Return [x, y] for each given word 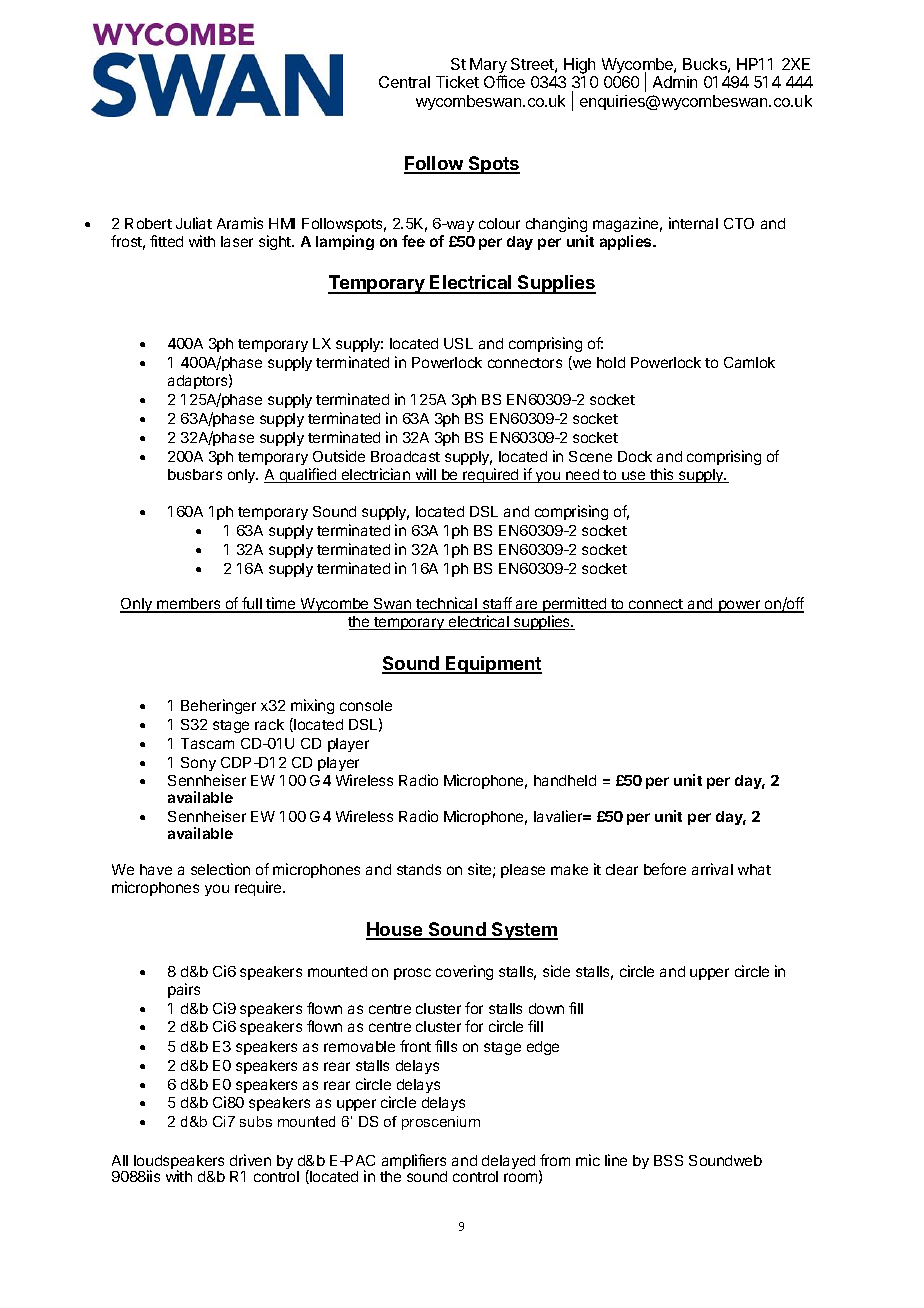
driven [250, 1160]
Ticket [457, 82]
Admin [675, 82]
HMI [282, 223]
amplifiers [414, 1163]
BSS [668, 1160]
